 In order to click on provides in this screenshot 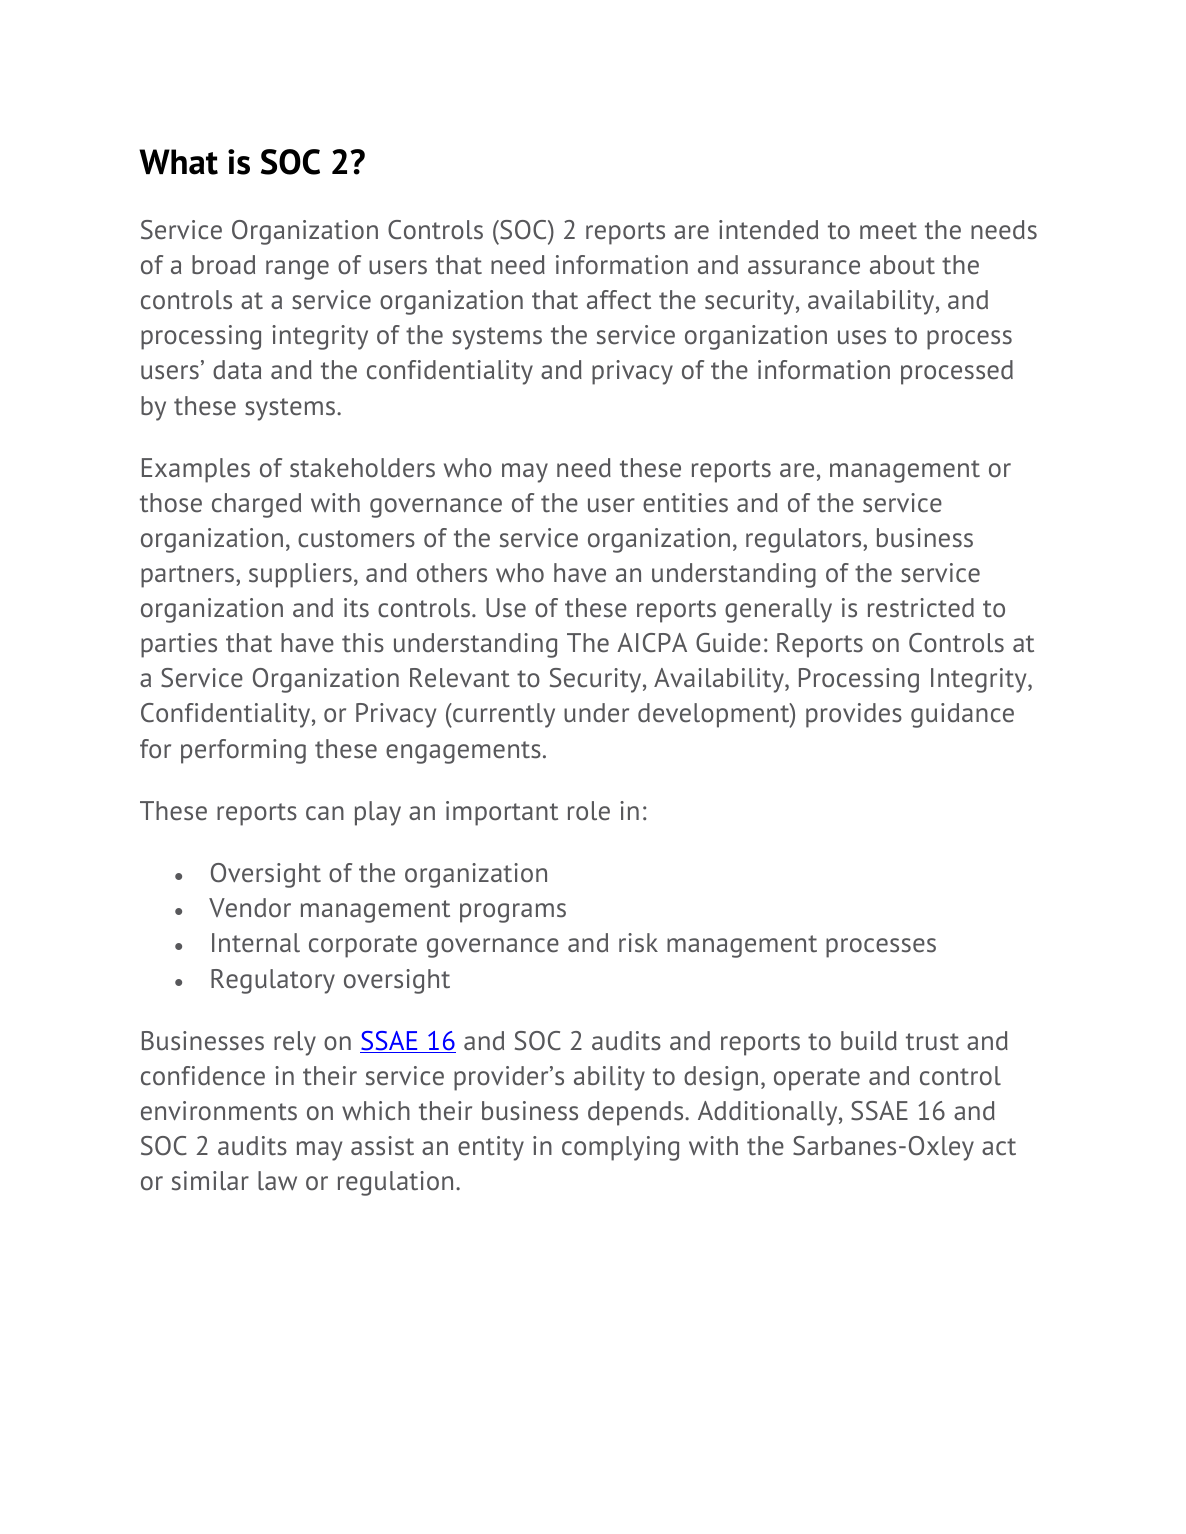, I will do `click(854, 715)`.
